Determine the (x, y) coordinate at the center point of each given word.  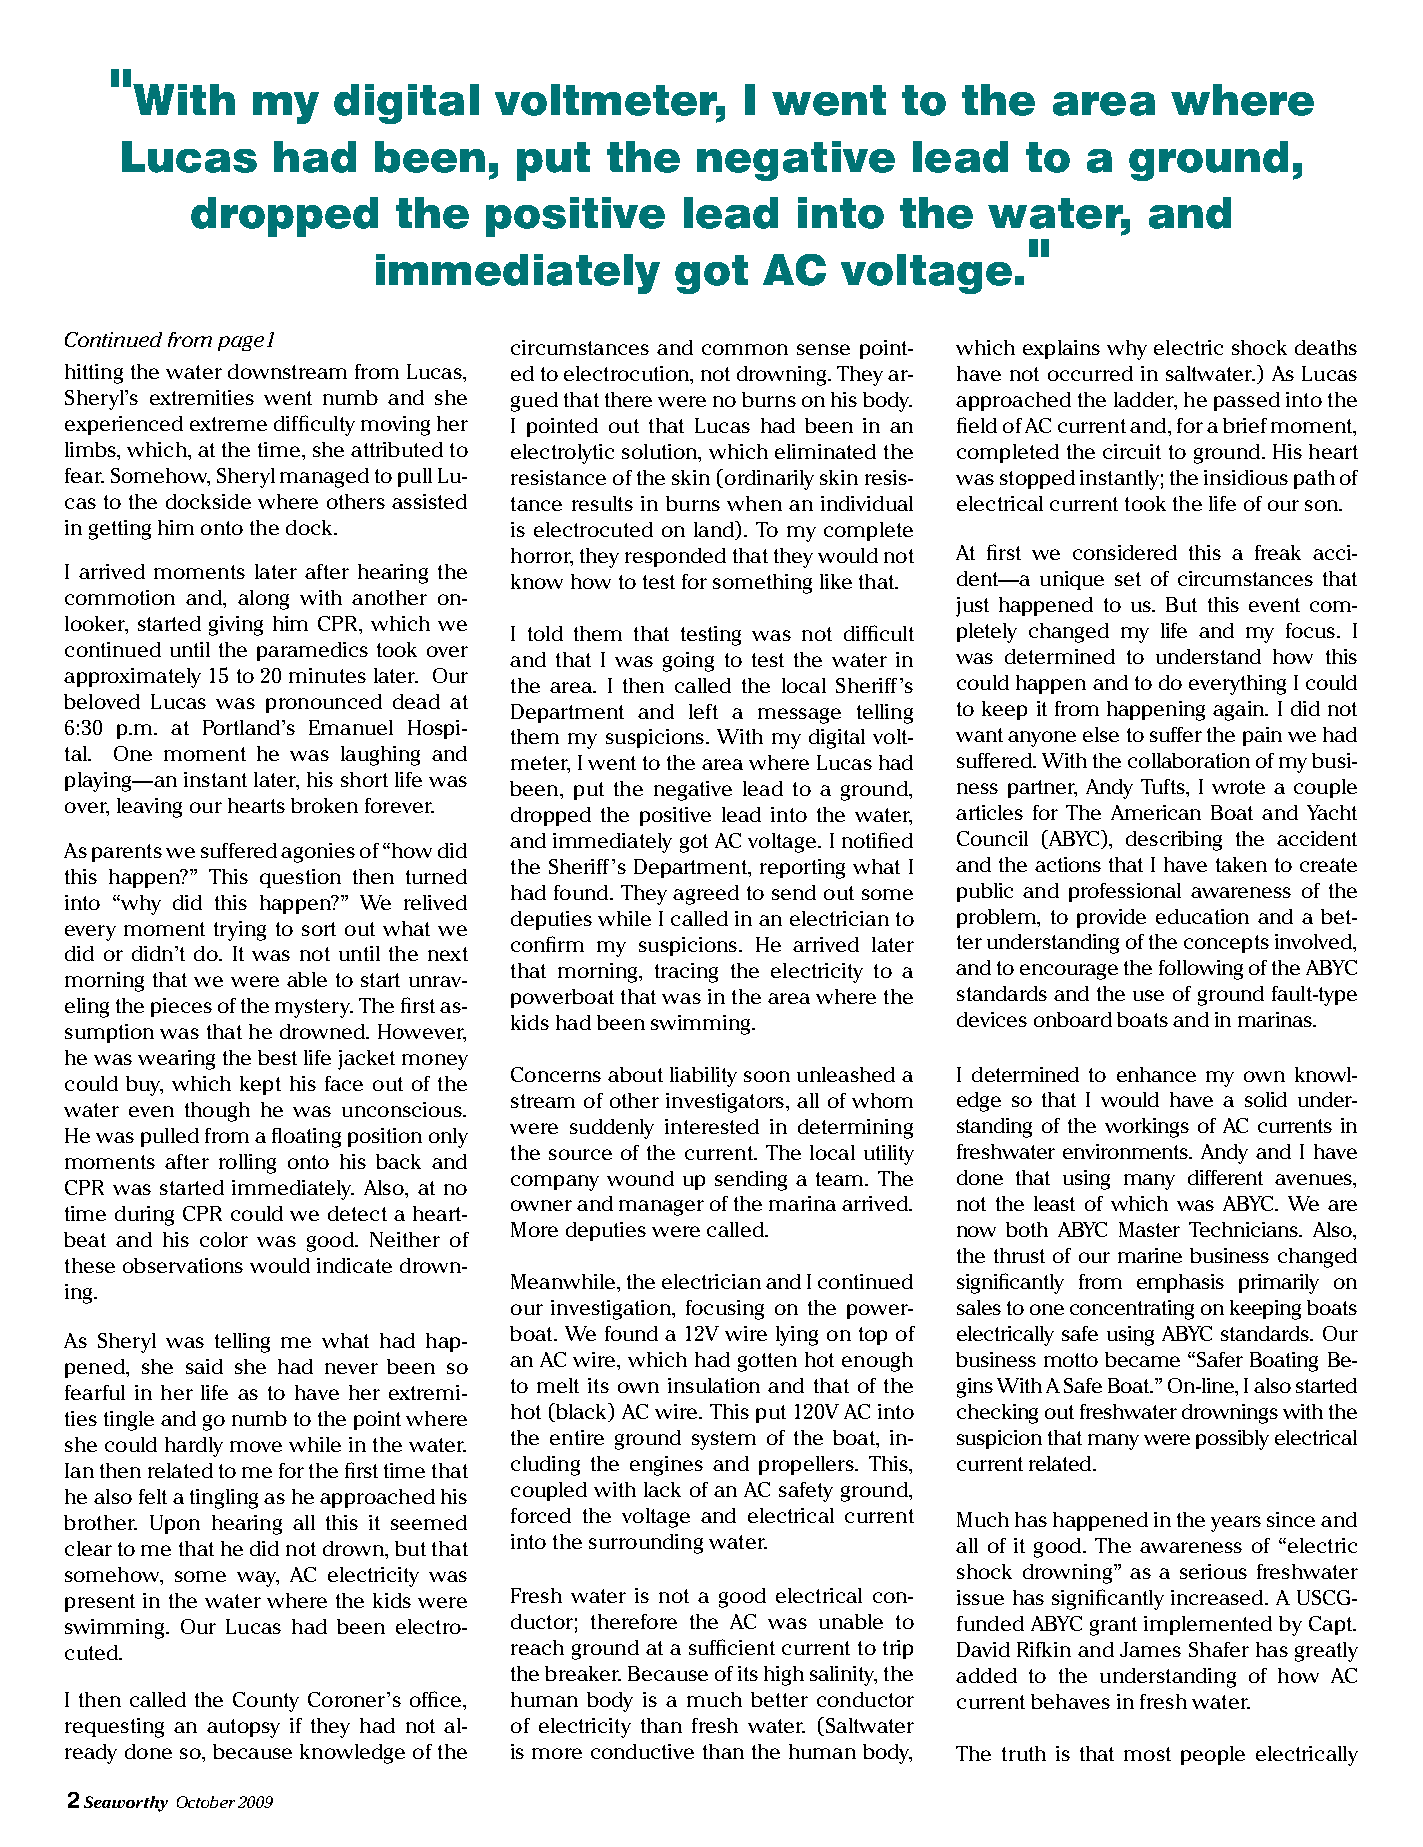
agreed (706, 895)
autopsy (243, 1728)
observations (183, 1265)
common (745, 349)
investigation (612, 1310)
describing (1174, 841)
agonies (318, 853)
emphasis (1180, 1283)
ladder (1145, 401)
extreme (228, 424)
